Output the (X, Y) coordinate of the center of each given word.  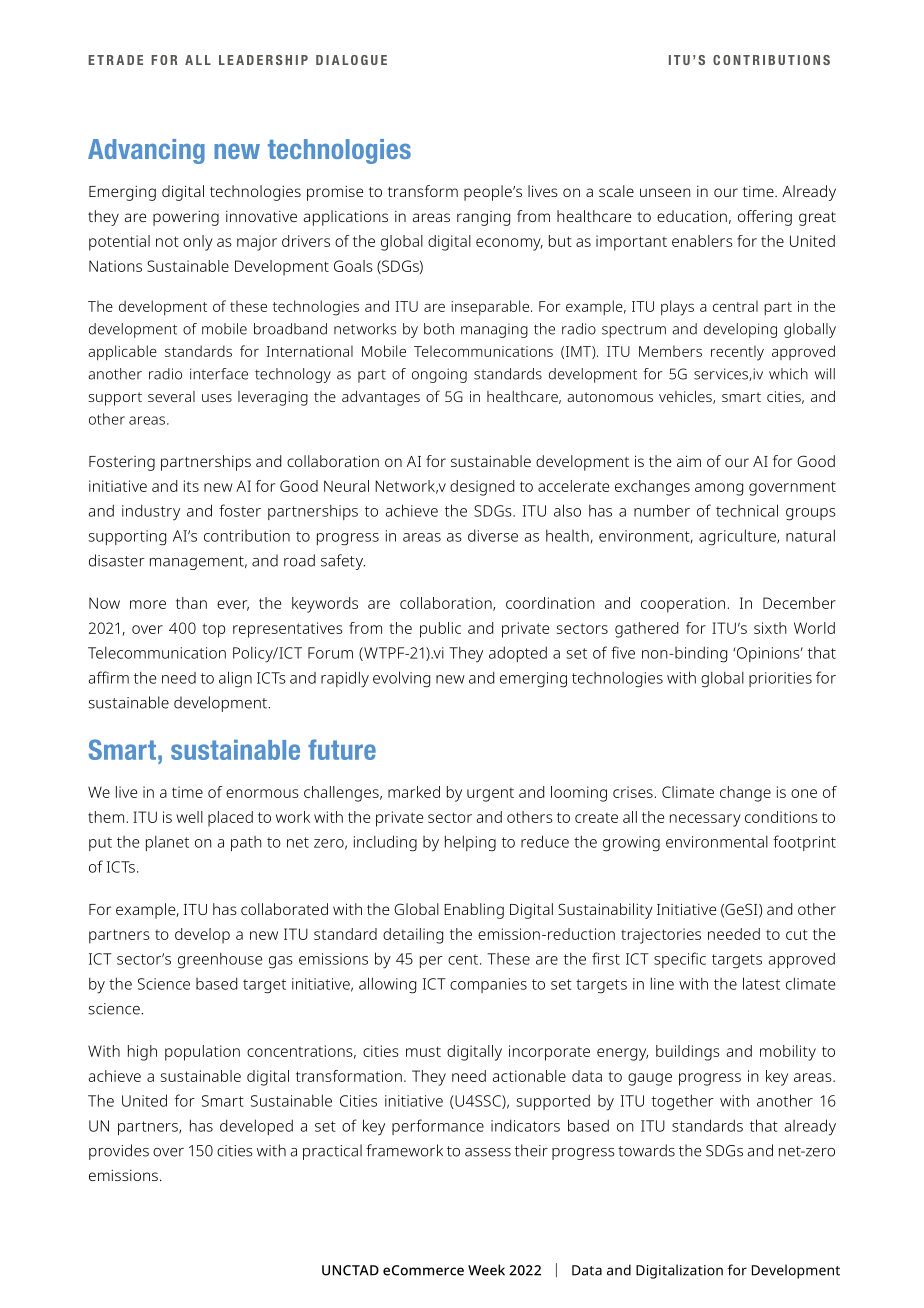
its (191, 486)
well (189, 817)
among (719, 489)
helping (470, 843)
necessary (705, 820)
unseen (665, 192)
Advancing (146, 151)
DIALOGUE (351, 60)
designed (482, 488)
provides (119, 1152)
